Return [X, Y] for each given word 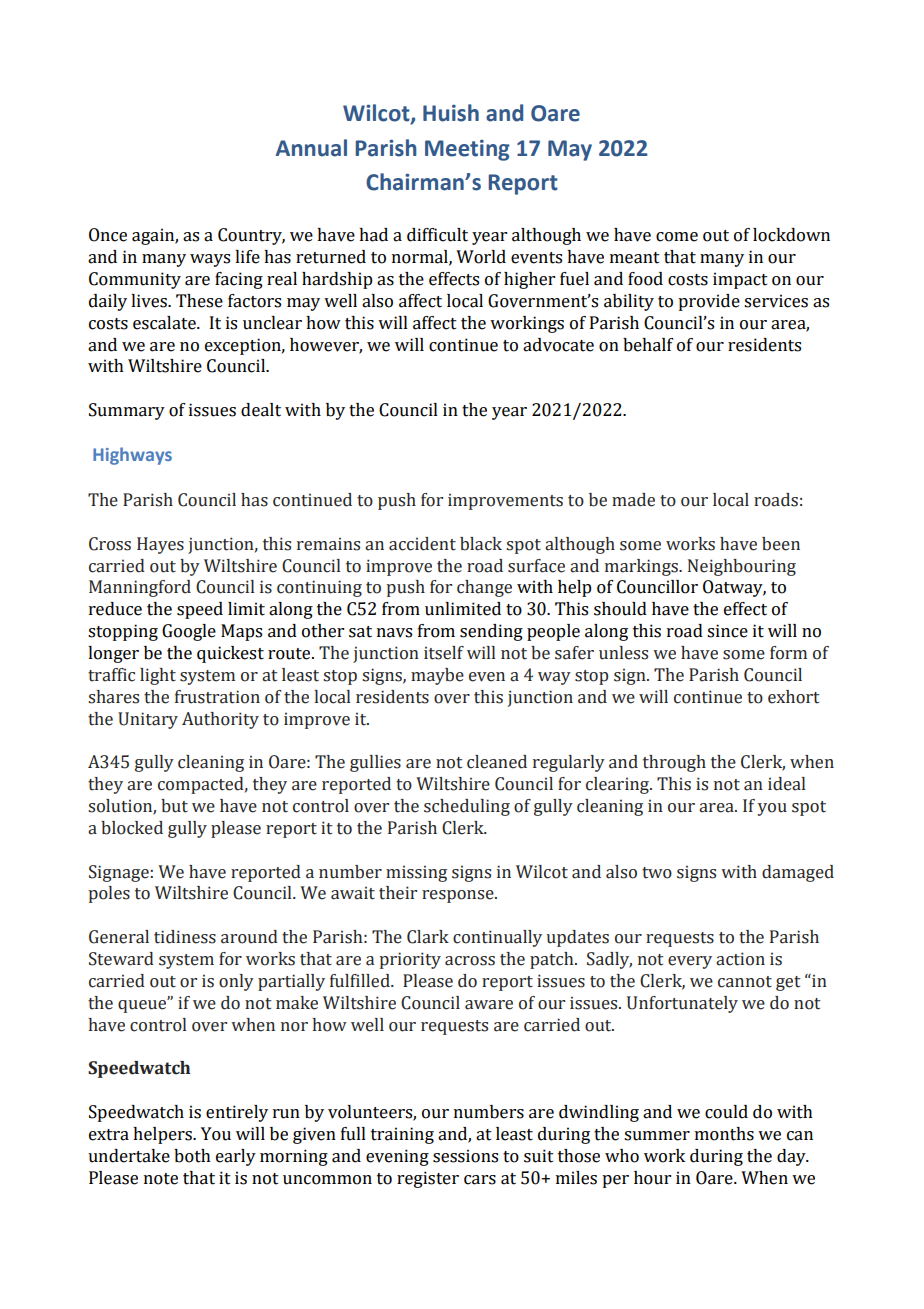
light [158, 676]
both [192, 1156]
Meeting [467, 150]
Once [108, 235]
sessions [465, 1156]
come [677, 237]
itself [444, 653]
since [727, 631]
